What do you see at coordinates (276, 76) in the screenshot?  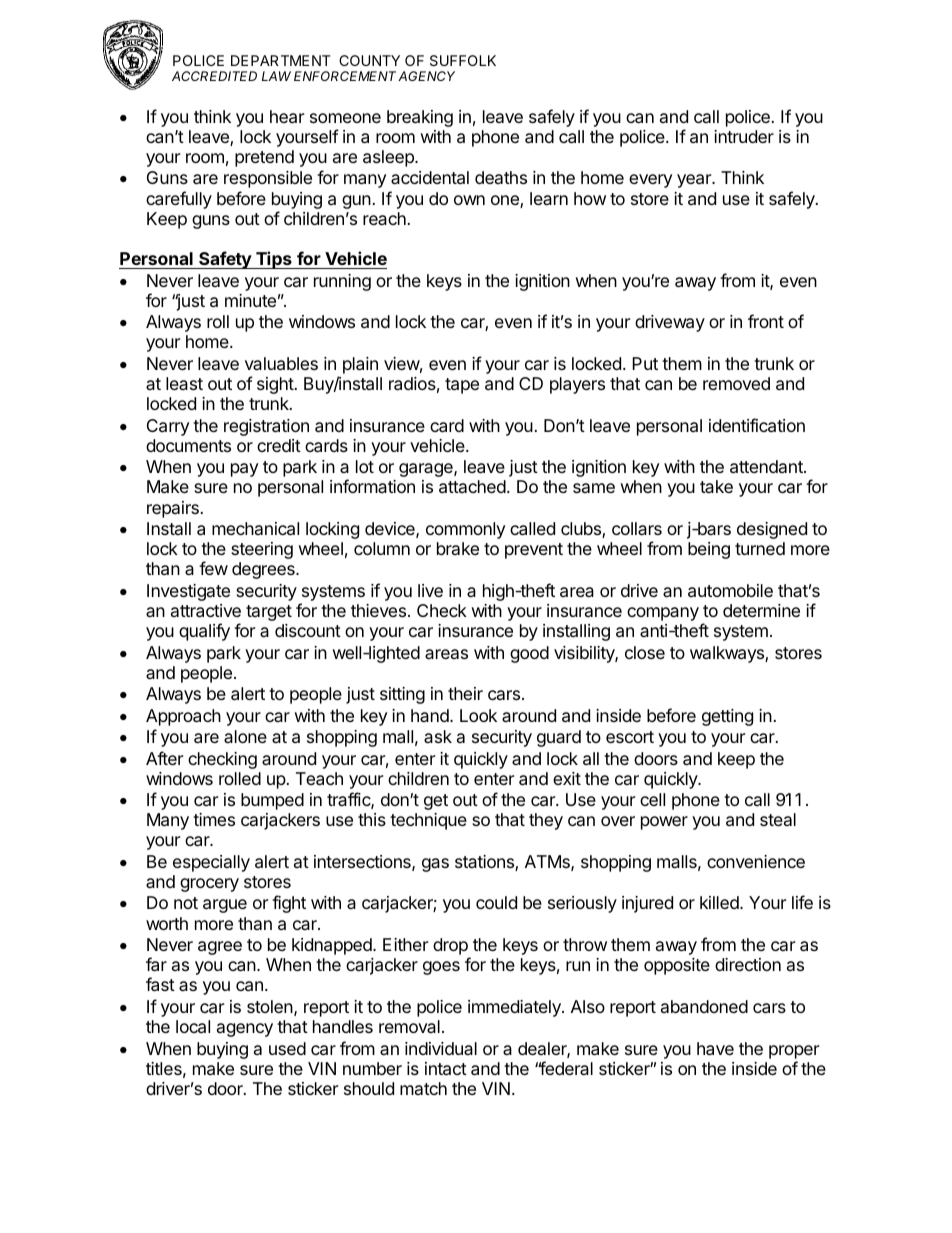 I see `LAW` at bounding box center [276, 76].
